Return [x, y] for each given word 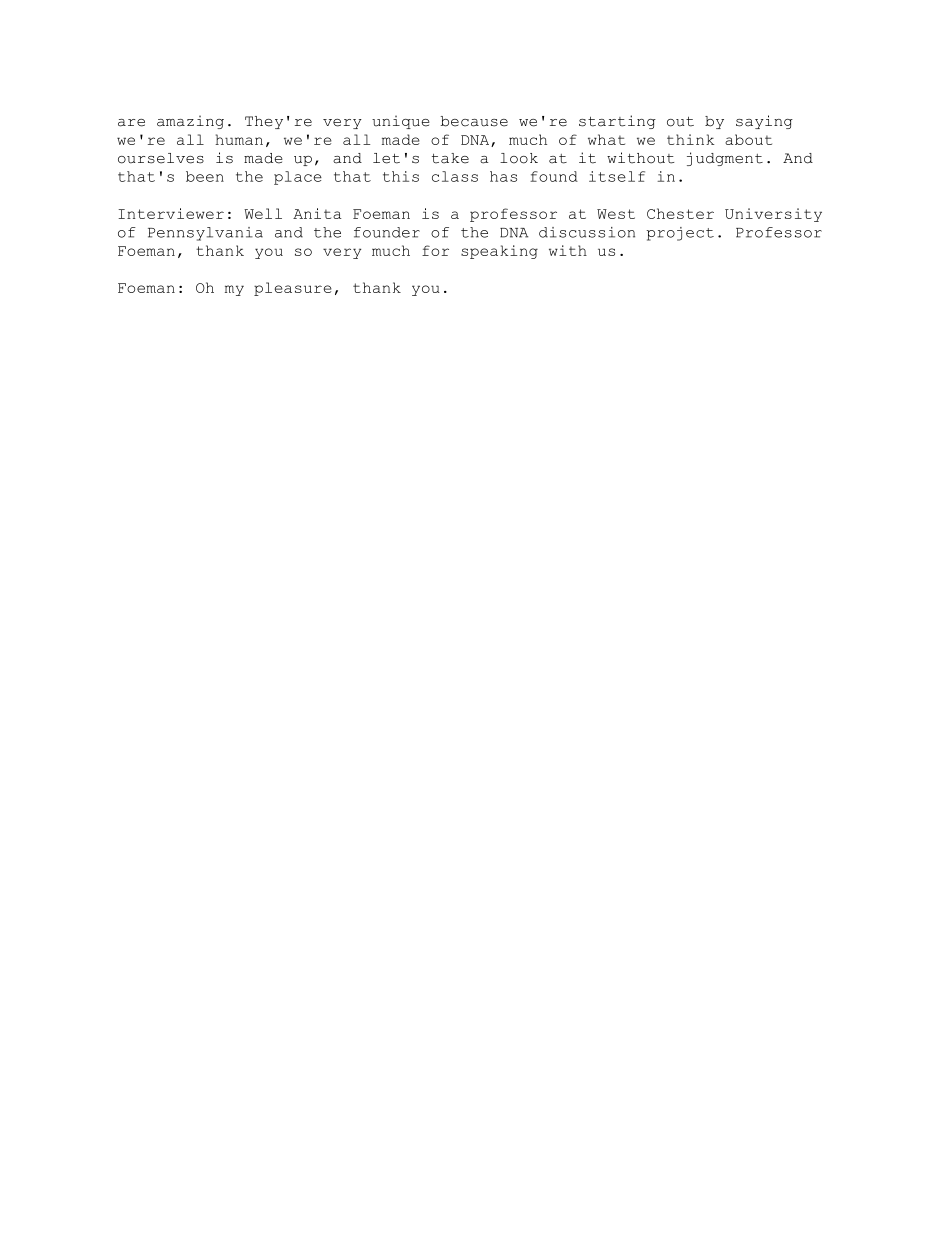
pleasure [293, 289]
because [474, 121]
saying [764, 122]
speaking [499, 252]
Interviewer [171, 213]
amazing [190, 122]
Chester [680, 213]
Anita [317, 213]
